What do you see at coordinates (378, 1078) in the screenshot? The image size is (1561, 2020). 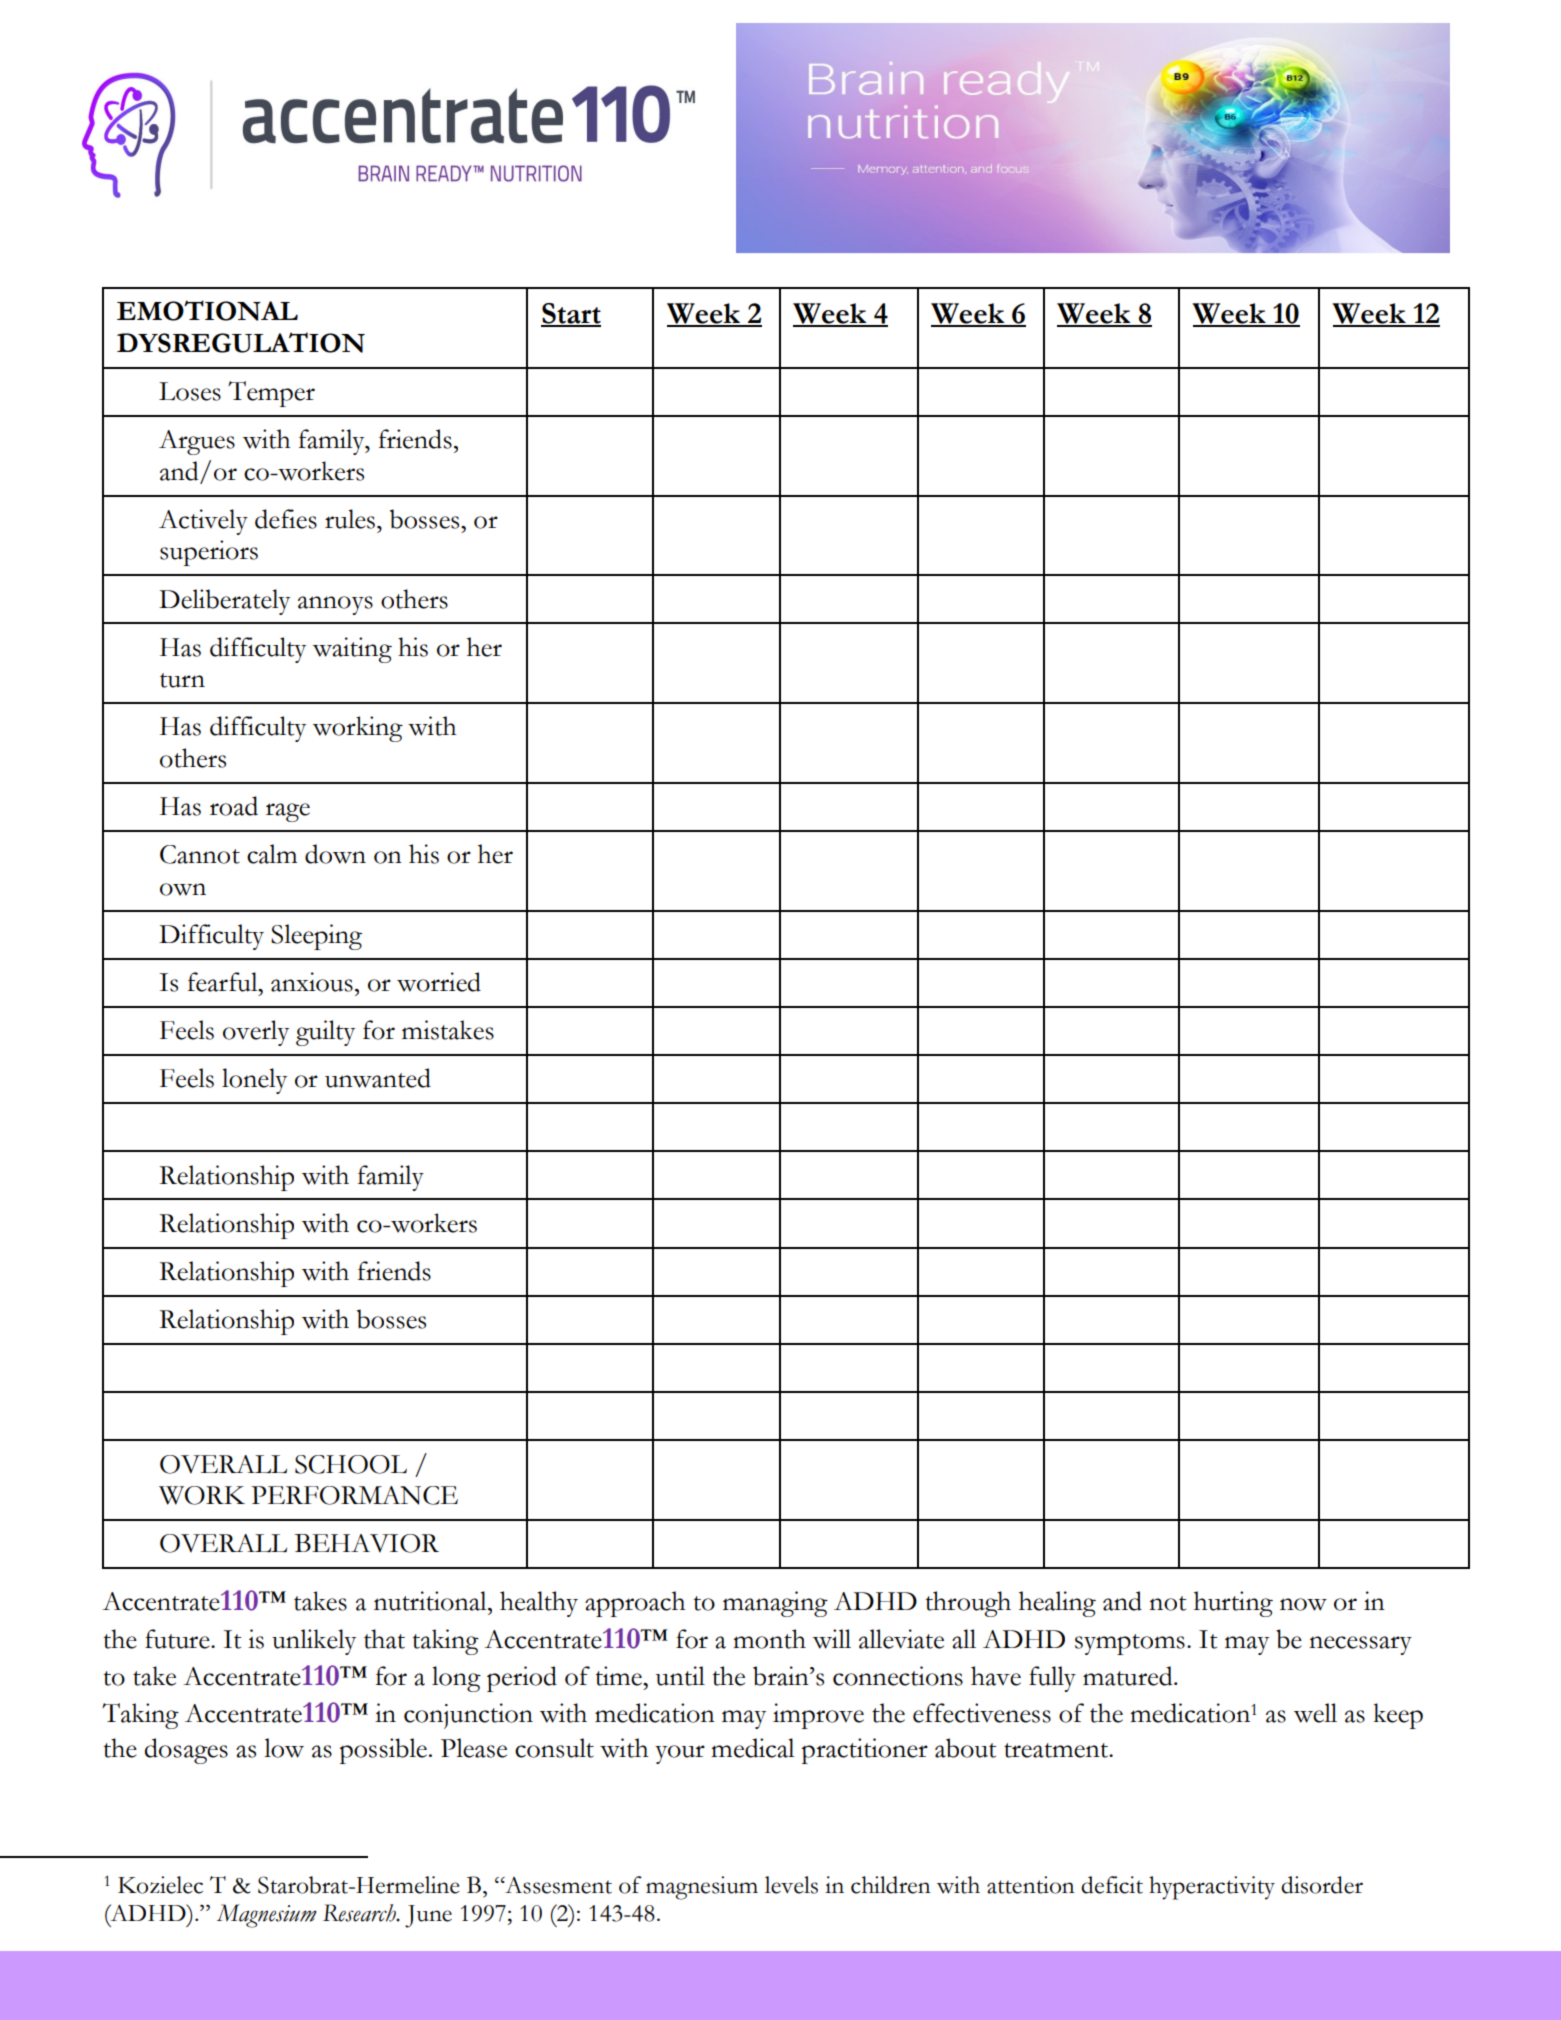 I see `unwanted` at bounding box center [378, 1078].
